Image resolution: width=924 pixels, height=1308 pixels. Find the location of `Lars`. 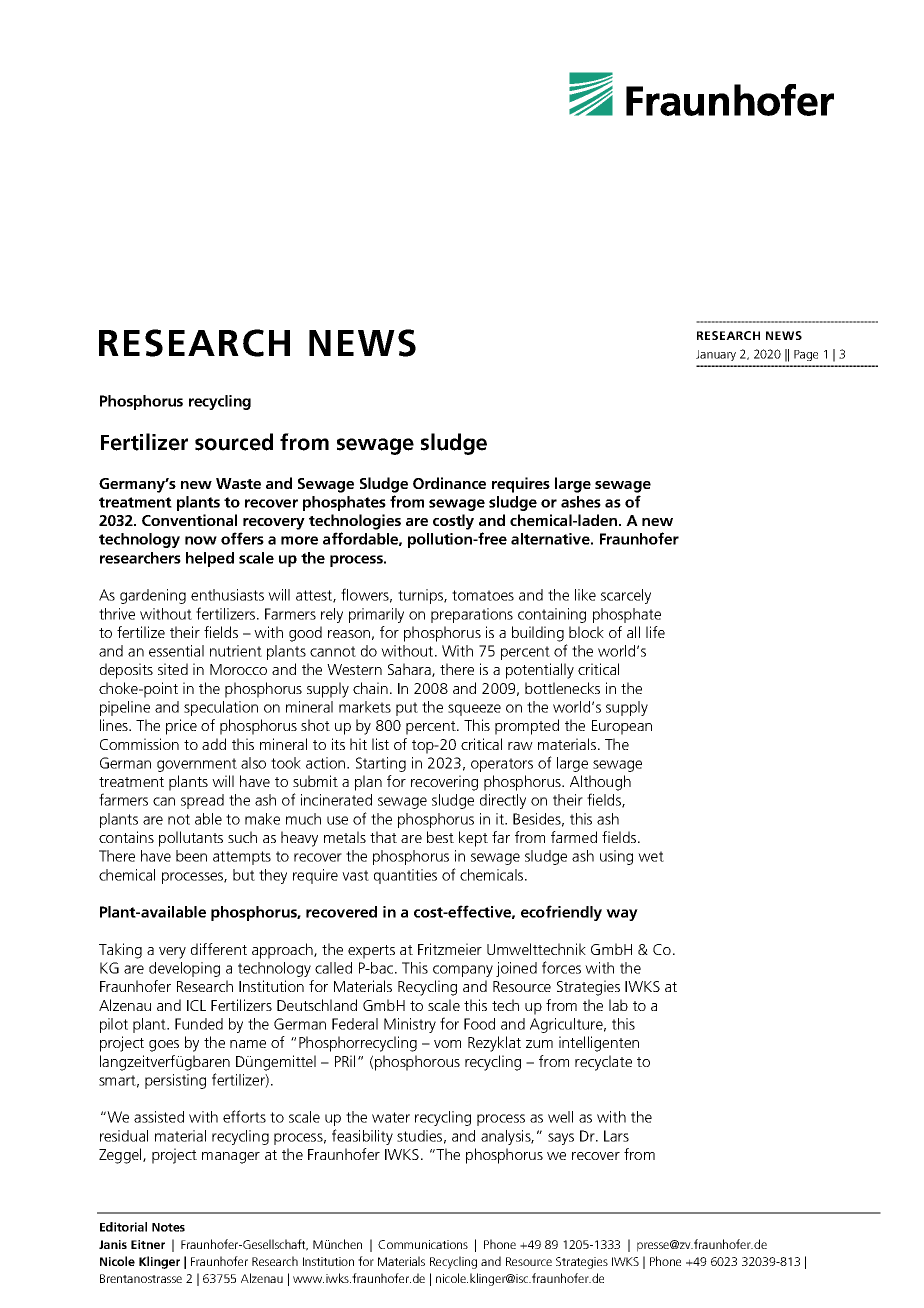

Lars is located at coordinates (616, 1136).
